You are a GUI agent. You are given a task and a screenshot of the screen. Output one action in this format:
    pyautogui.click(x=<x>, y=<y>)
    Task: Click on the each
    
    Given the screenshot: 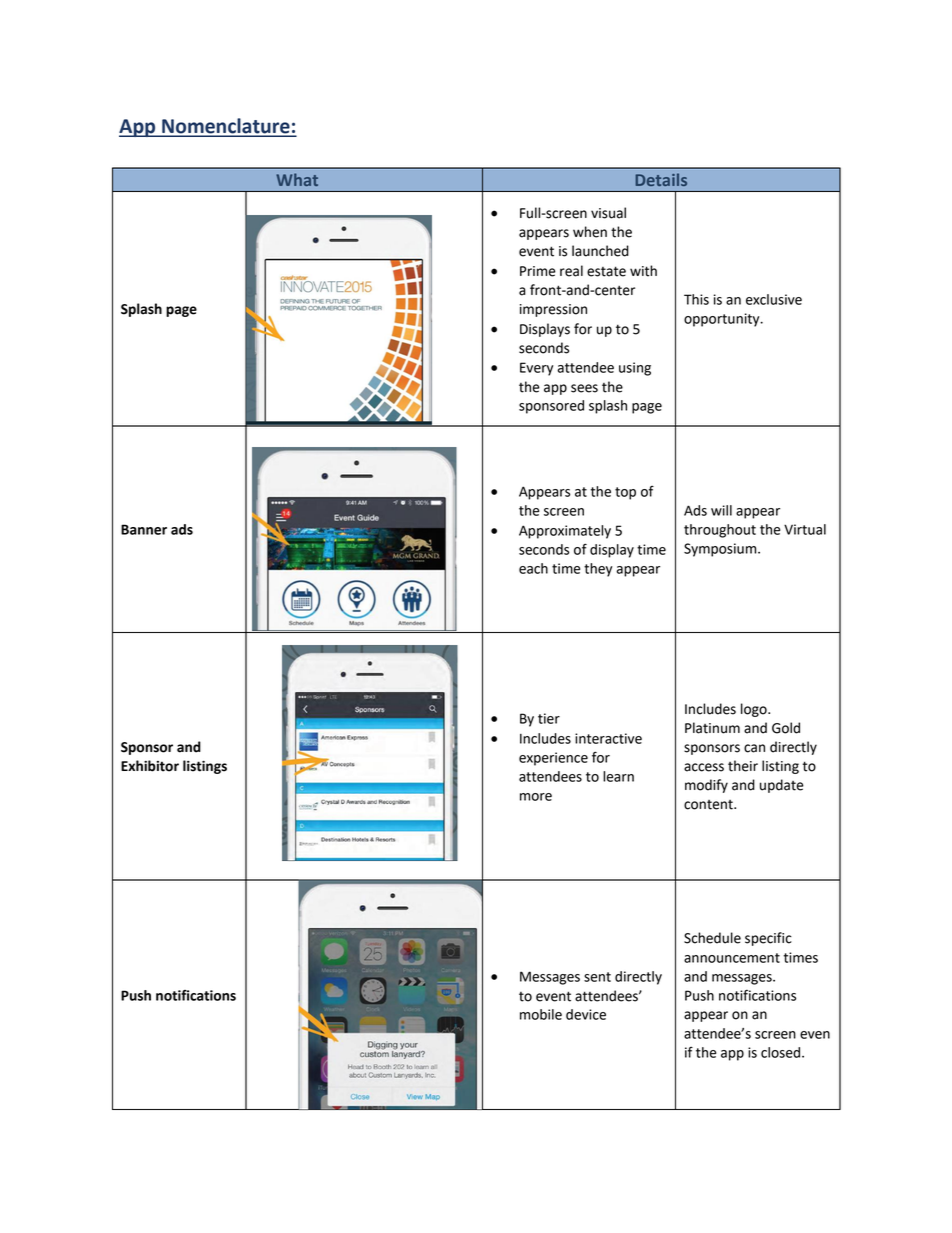 What is the action you would take?
    pyautogui.click(x=533, y=568)
